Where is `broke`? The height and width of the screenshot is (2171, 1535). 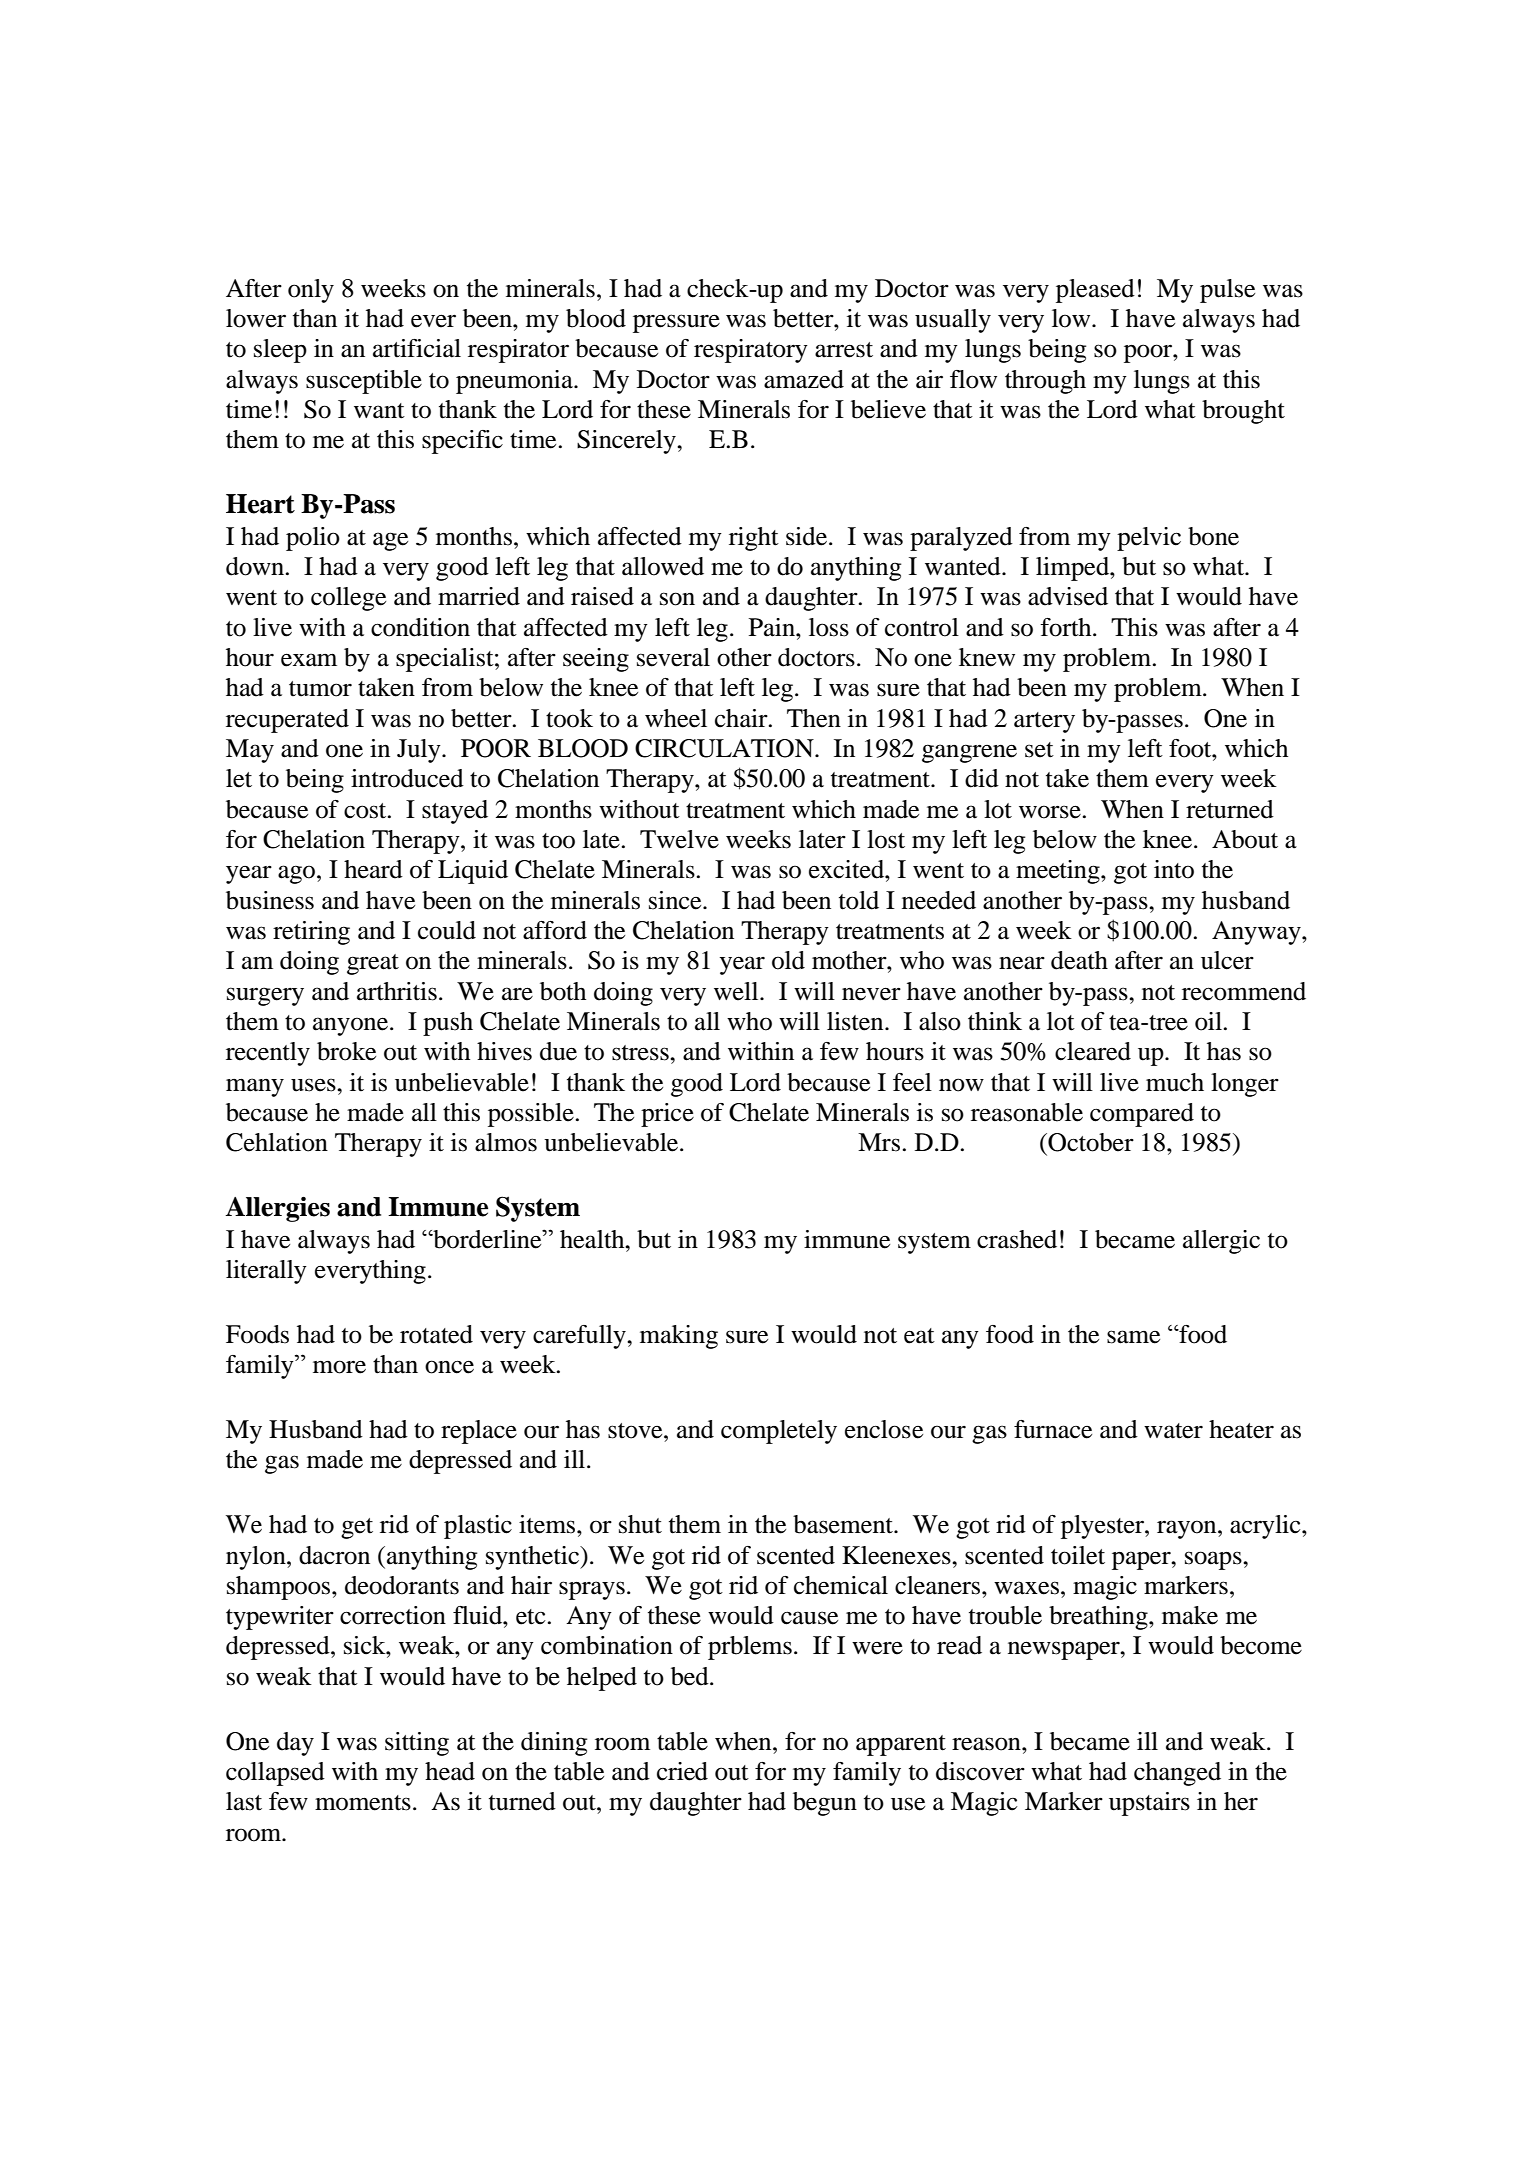
broke is located at coordinates (346, 1051).
